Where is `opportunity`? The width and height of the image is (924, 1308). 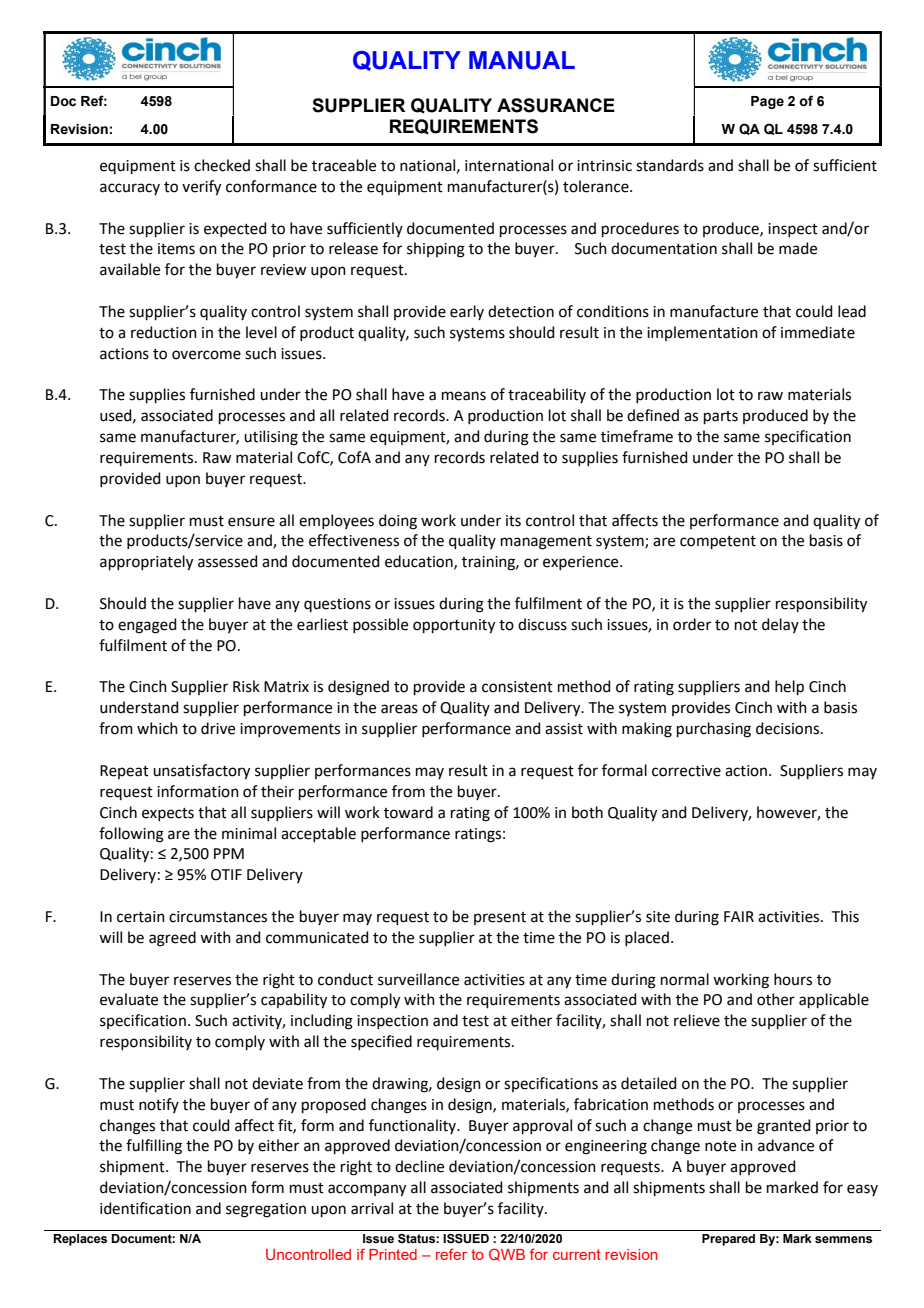
opportunity is located at coordinates (454, 626).
